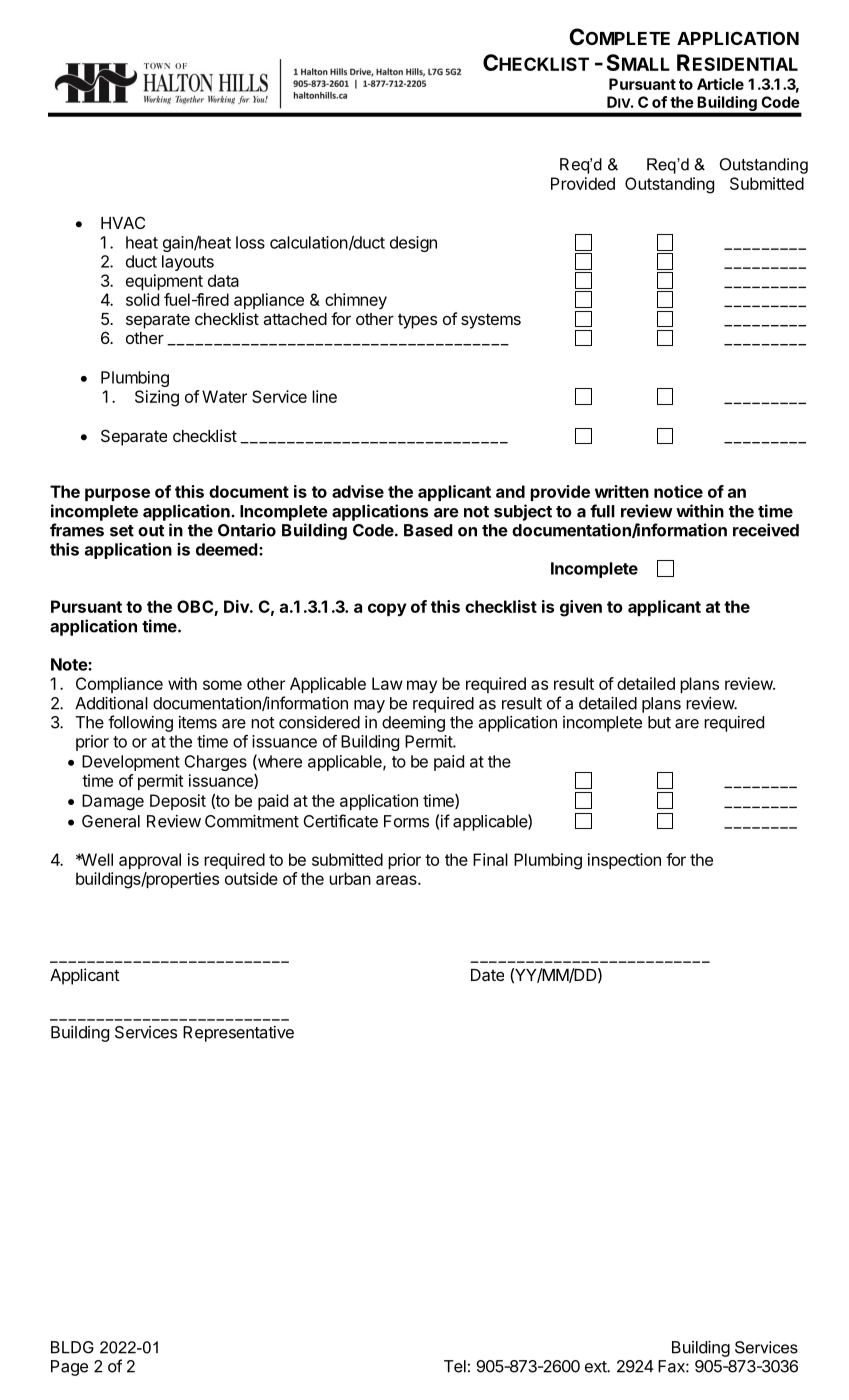  I want to click on HVAC, so click(123, 222).
